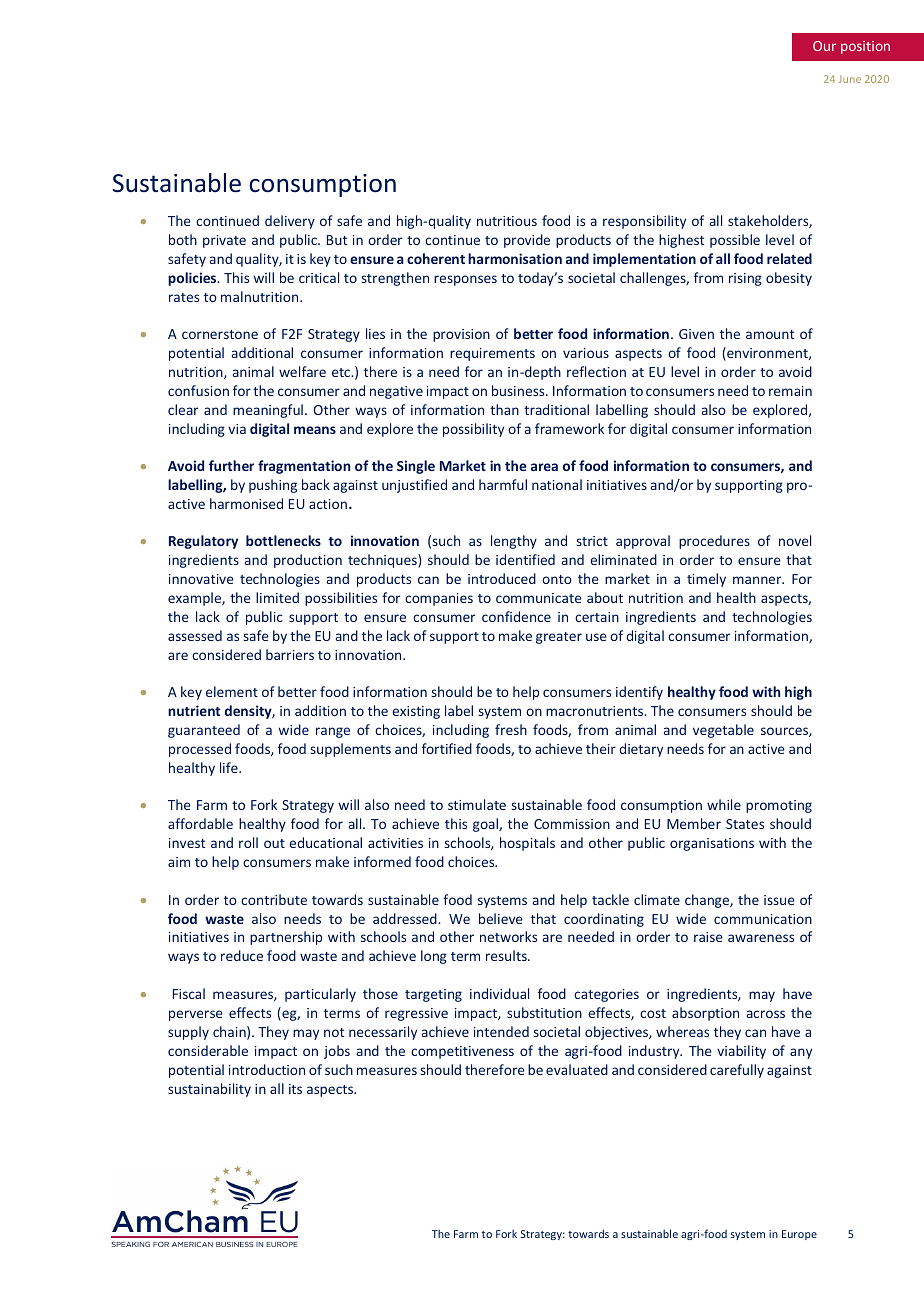 This image has width=924, height=1308. What do you see at coordinates (507, 221) in the image?
I see `nutritious` at bounding box center [507, 221].
